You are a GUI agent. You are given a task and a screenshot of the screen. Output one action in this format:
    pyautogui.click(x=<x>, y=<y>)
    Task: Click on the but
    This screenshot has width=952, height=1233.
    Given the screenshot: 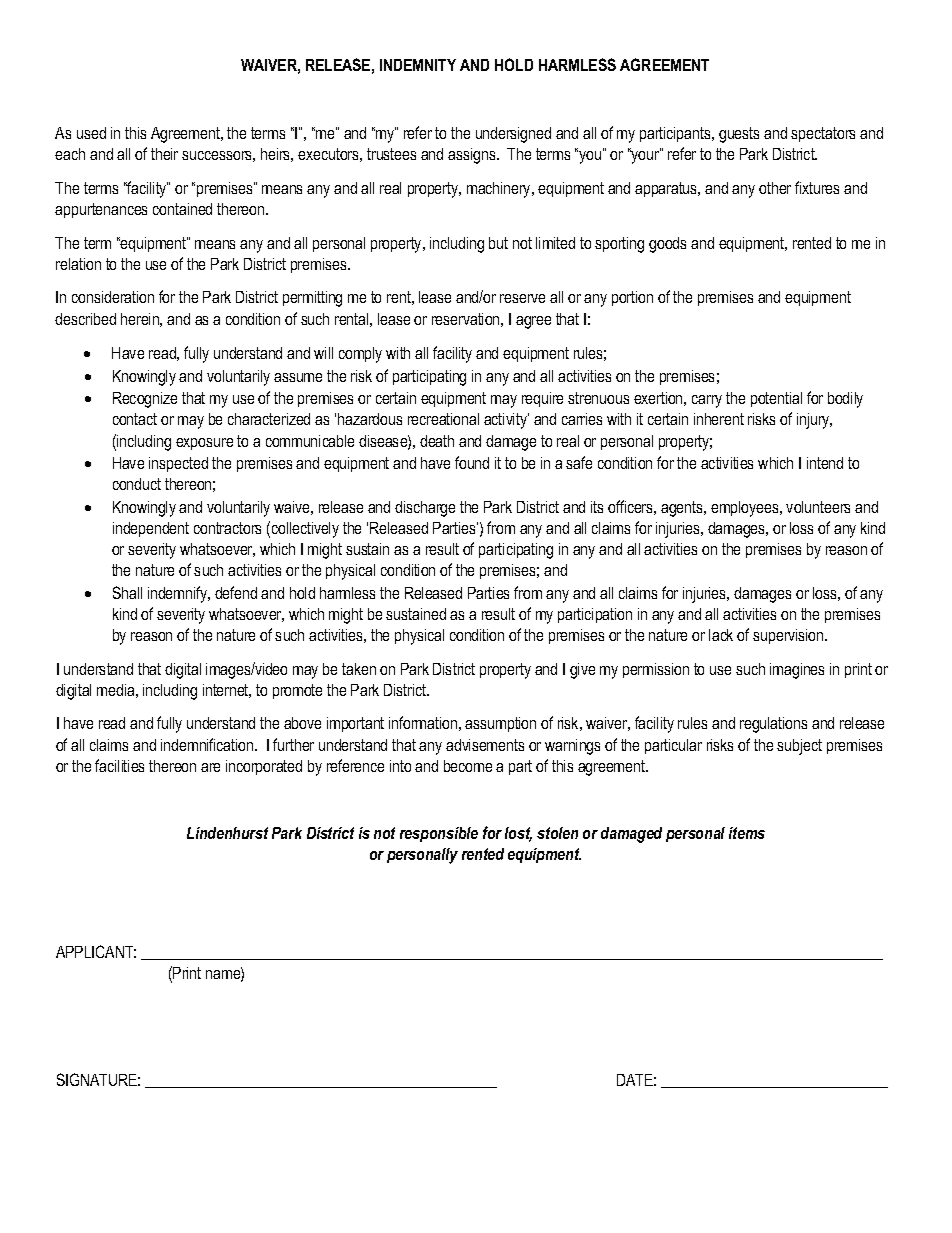 What is the action you would take?
    pyautogui.click(x=498, y=243)
